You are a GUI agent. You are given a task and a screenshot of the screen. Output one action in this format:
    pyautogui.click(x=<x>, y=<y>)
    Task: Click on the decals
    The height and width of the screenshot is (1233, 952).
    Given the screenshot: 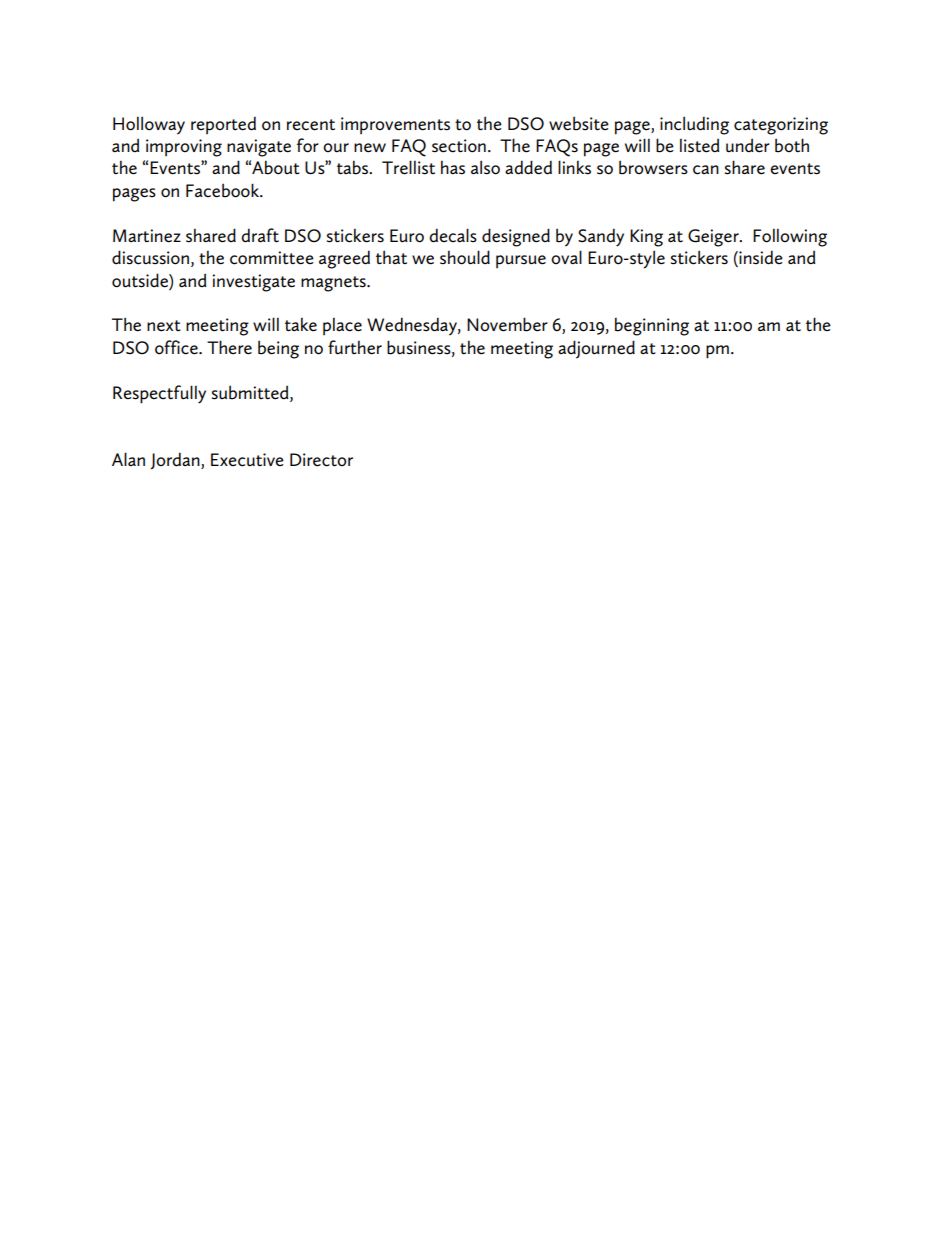 What is the action you would take?
    pyautogui.click(x=453, y=235)
